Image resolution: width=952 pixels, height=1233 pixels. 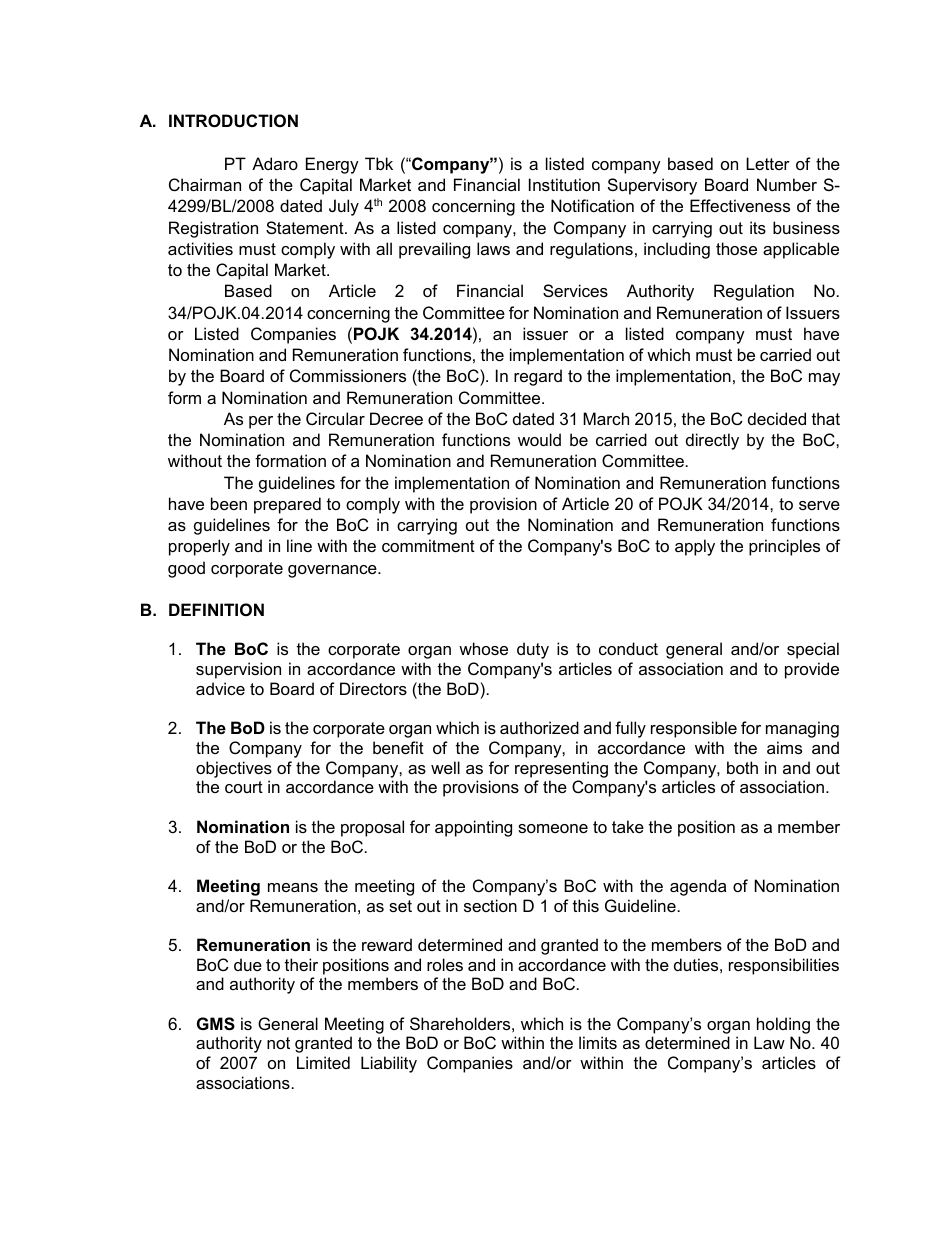 What do you see at coordinates (234, 769) in the document?
I see `objectives` at bounding box center [234, 769].
